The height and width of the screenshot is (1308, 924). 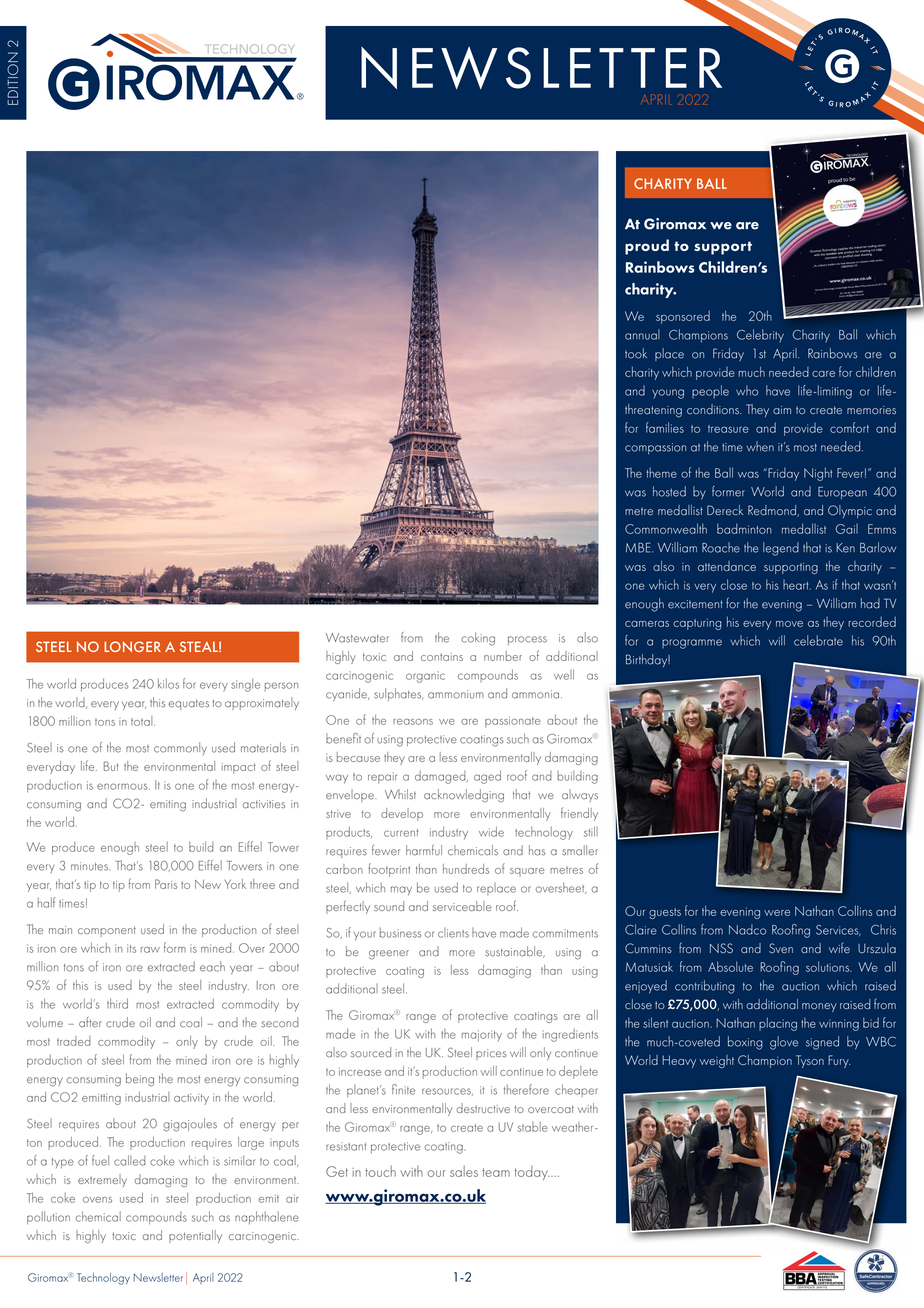 I want to click on celebrate, so click(x=818, y=640).
